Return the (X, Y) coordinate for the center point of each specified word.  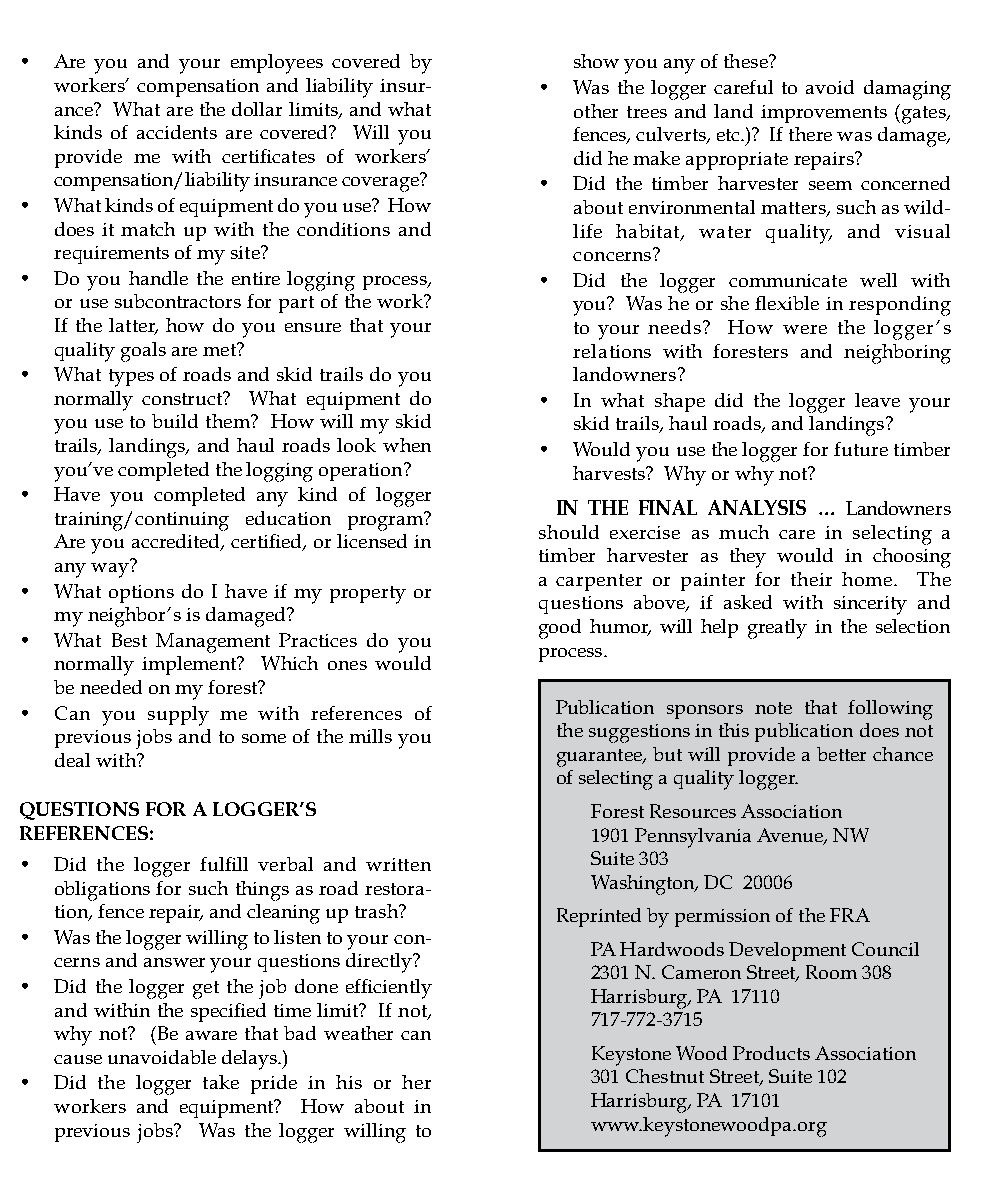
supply (178, 716)
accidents (177, 132)
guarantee (601, 758)
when (407, 445)
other (596, 111)
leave (877, 400)
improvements (824, 114)
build (175, 421)
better (841, 754)
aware (211, 1035)
